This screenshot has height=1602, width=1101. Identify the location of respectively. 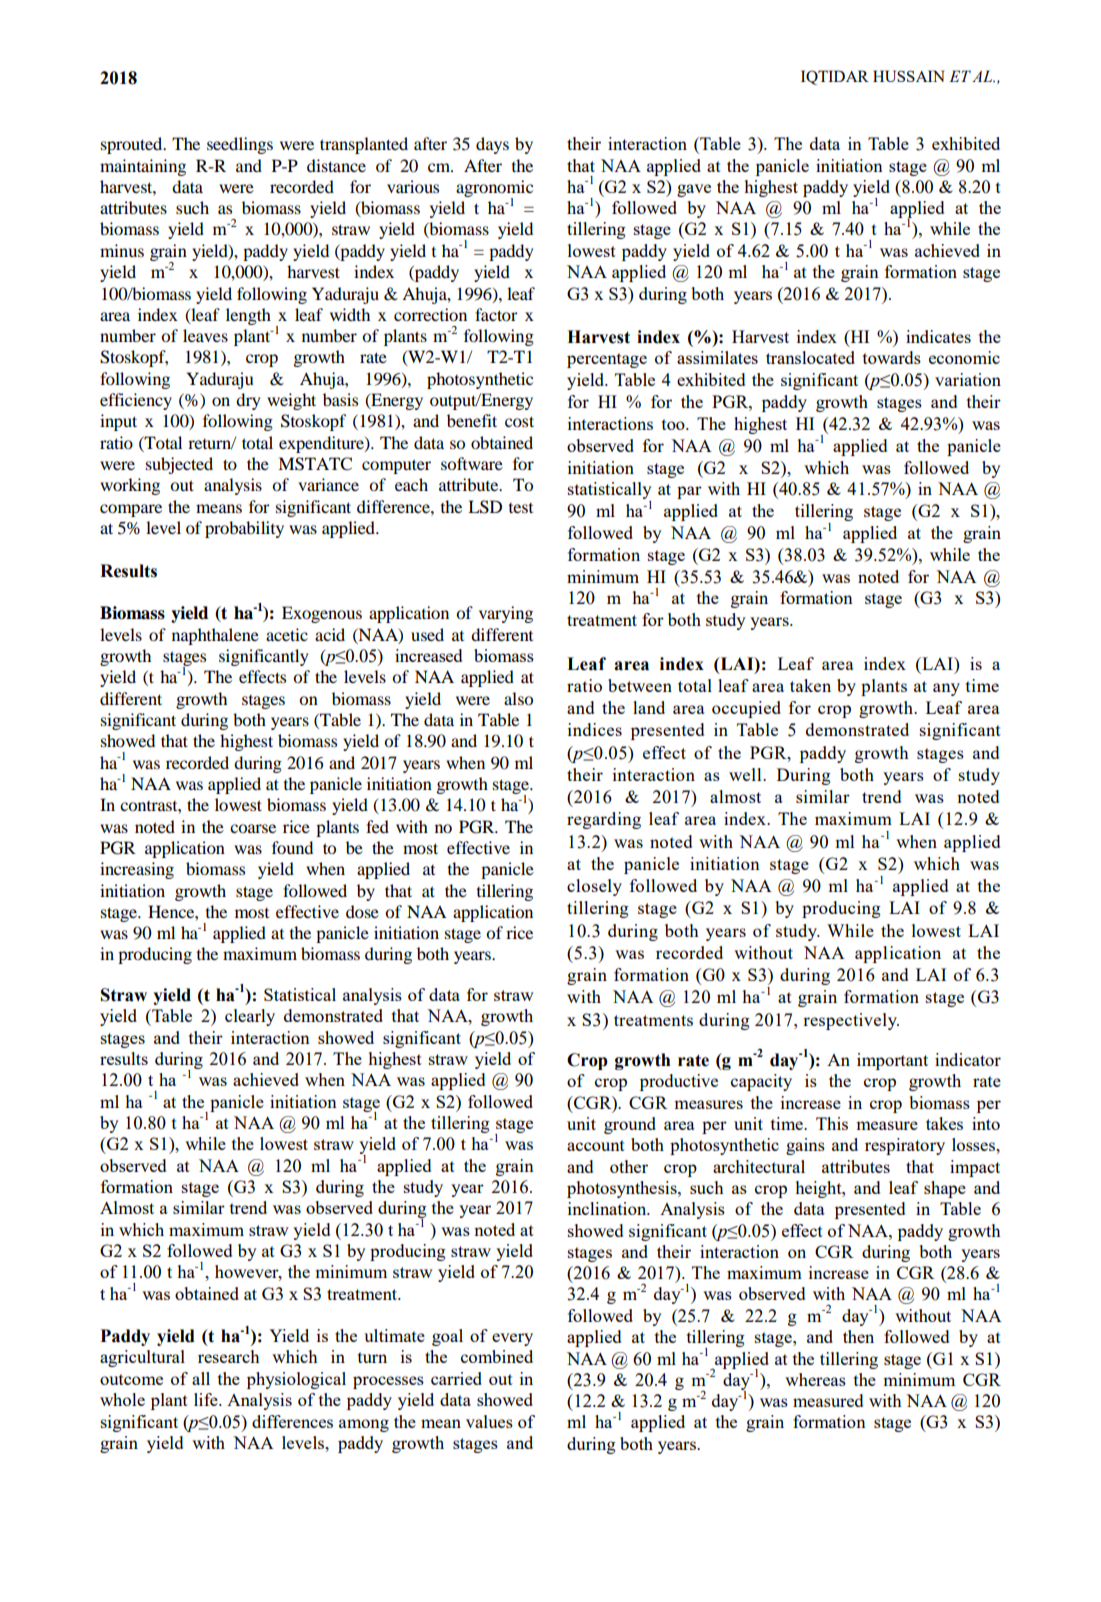
(851, 1021).
